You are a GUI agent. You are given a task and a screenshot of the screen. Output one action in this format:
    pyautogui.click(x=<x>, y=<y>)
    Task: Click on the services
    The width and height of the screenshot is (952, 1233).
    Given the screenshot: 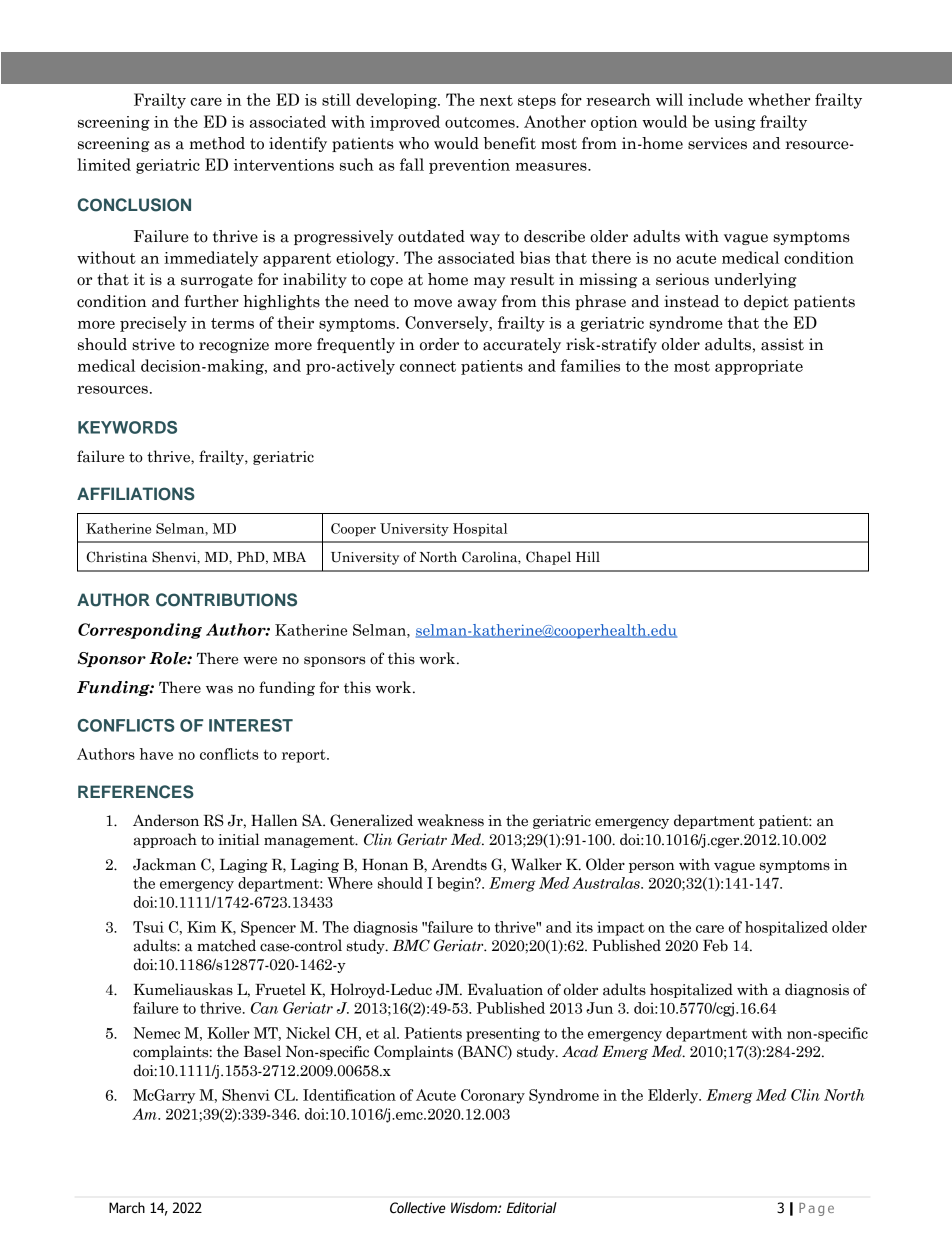 What is the action you would take?
    pyautogui.click(x=717, y=143)
